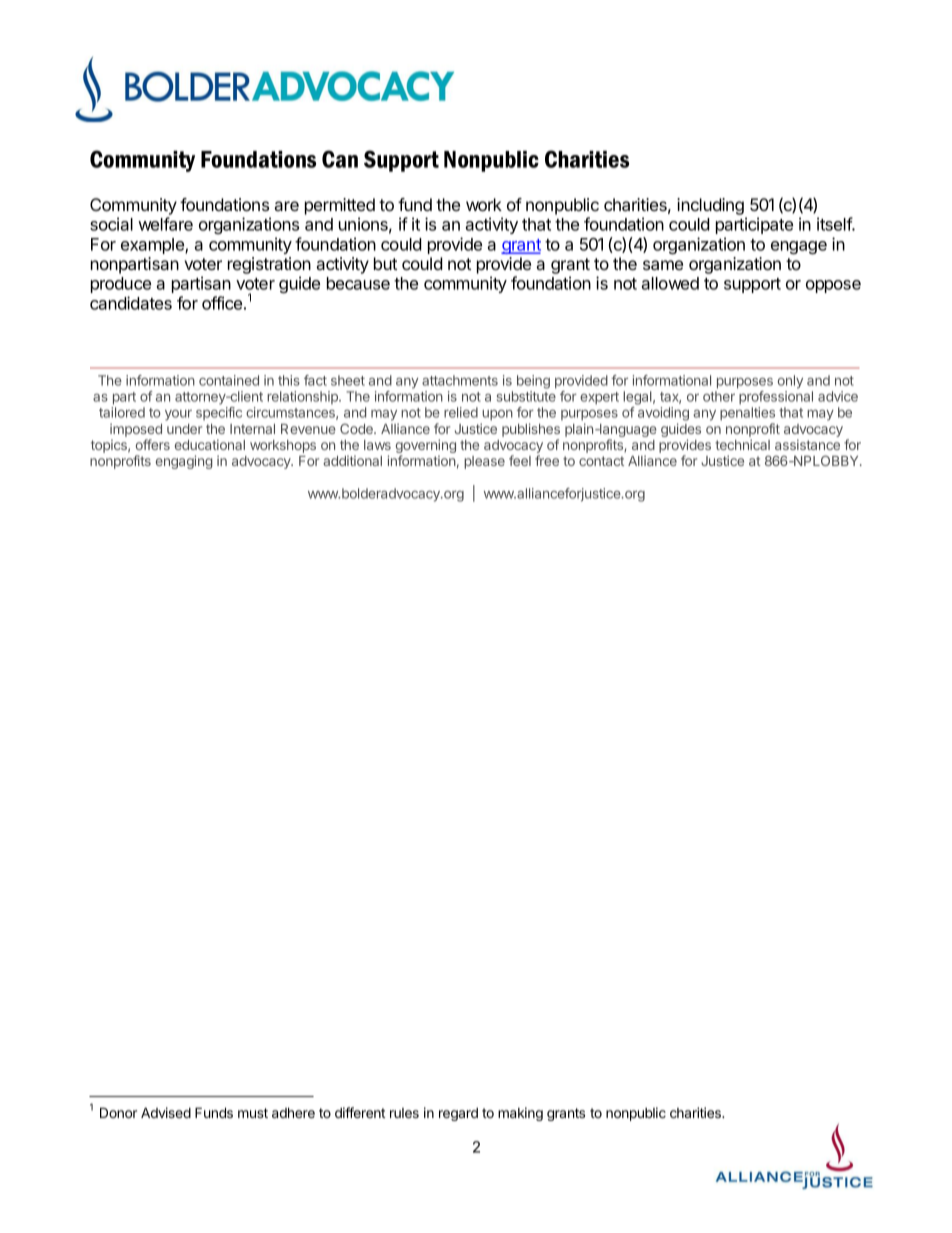 This page has width=952, height=1233. What do you see at coordinates (166, 1112) in the page?
I see `Advised` at bounding box center [166, 1112].
